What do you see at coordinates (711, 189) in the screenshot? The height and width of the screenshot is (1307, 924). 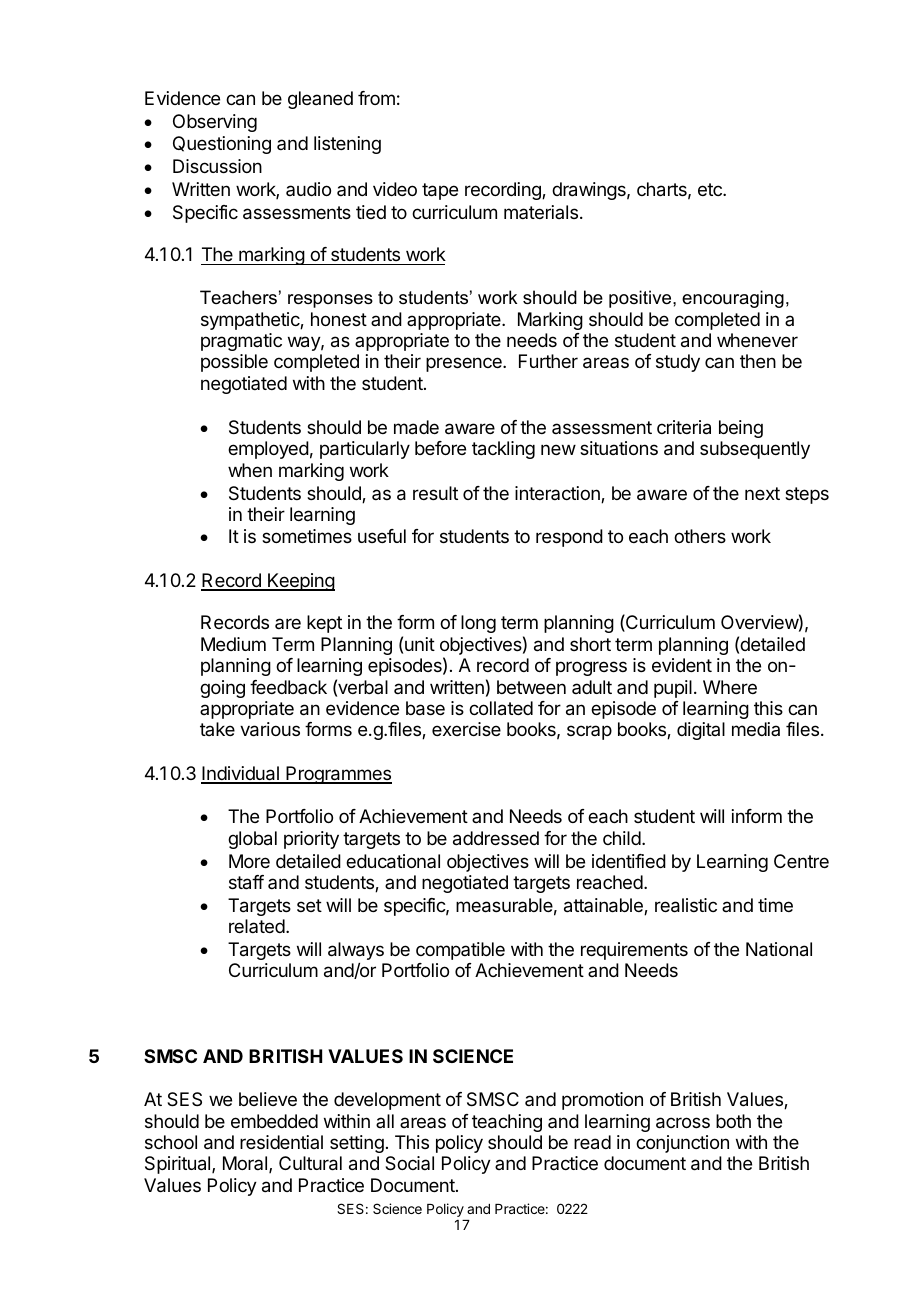 I see `etc` at bounding box center [711, 189].
